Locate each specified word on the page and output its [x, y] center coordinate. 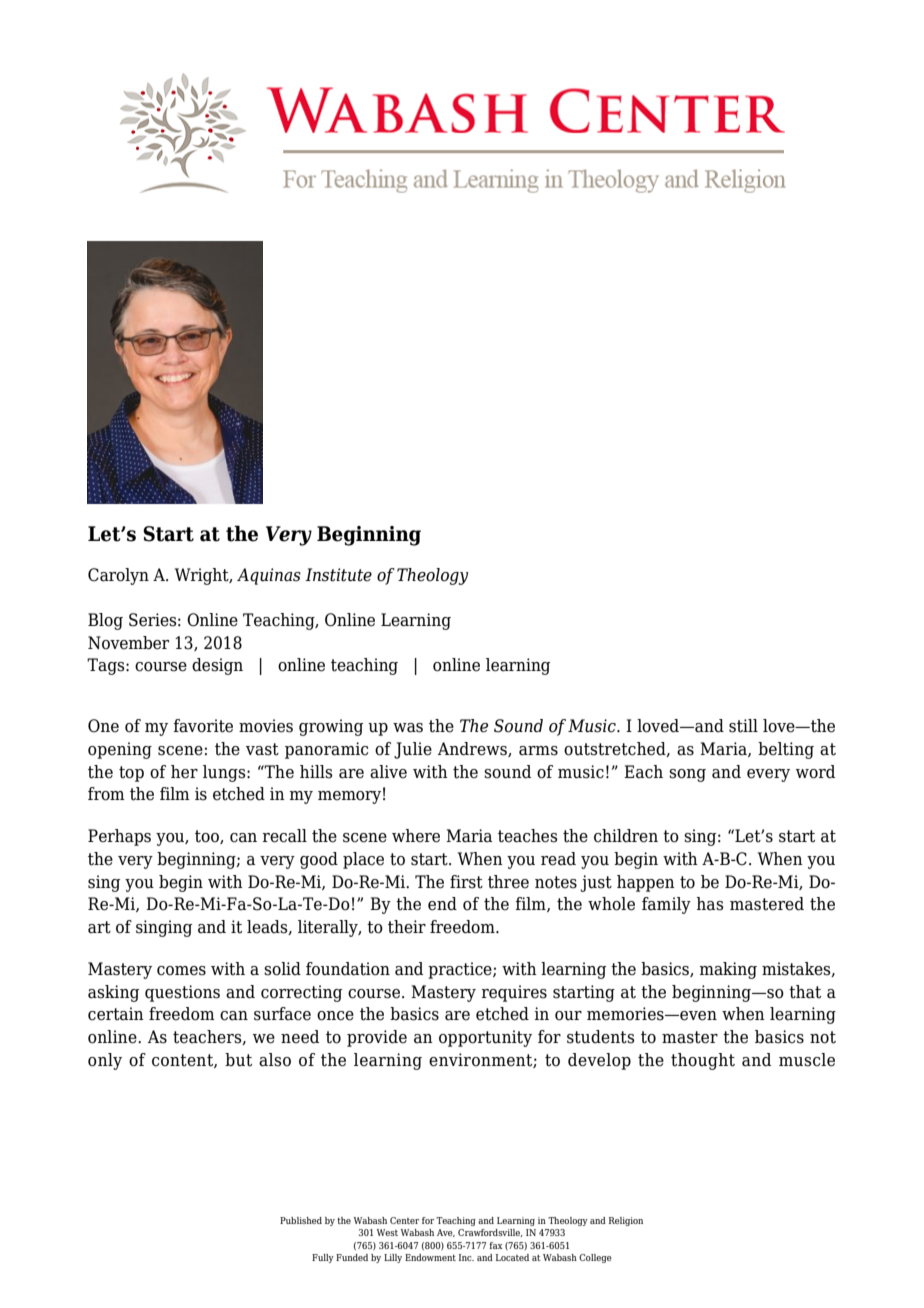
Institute [338, 575]
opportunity [485, 1038]
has [710, 904]
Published [301, 1220]
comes [181, 971]
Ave [446, 1233]
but [238, 1060]
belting [786, 750]
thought [703, 1061]
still [743, 726]
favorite [203, 726]
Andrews [473, 749]
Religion [626, 1221]
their [407, 927]
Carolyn [118, 576]
